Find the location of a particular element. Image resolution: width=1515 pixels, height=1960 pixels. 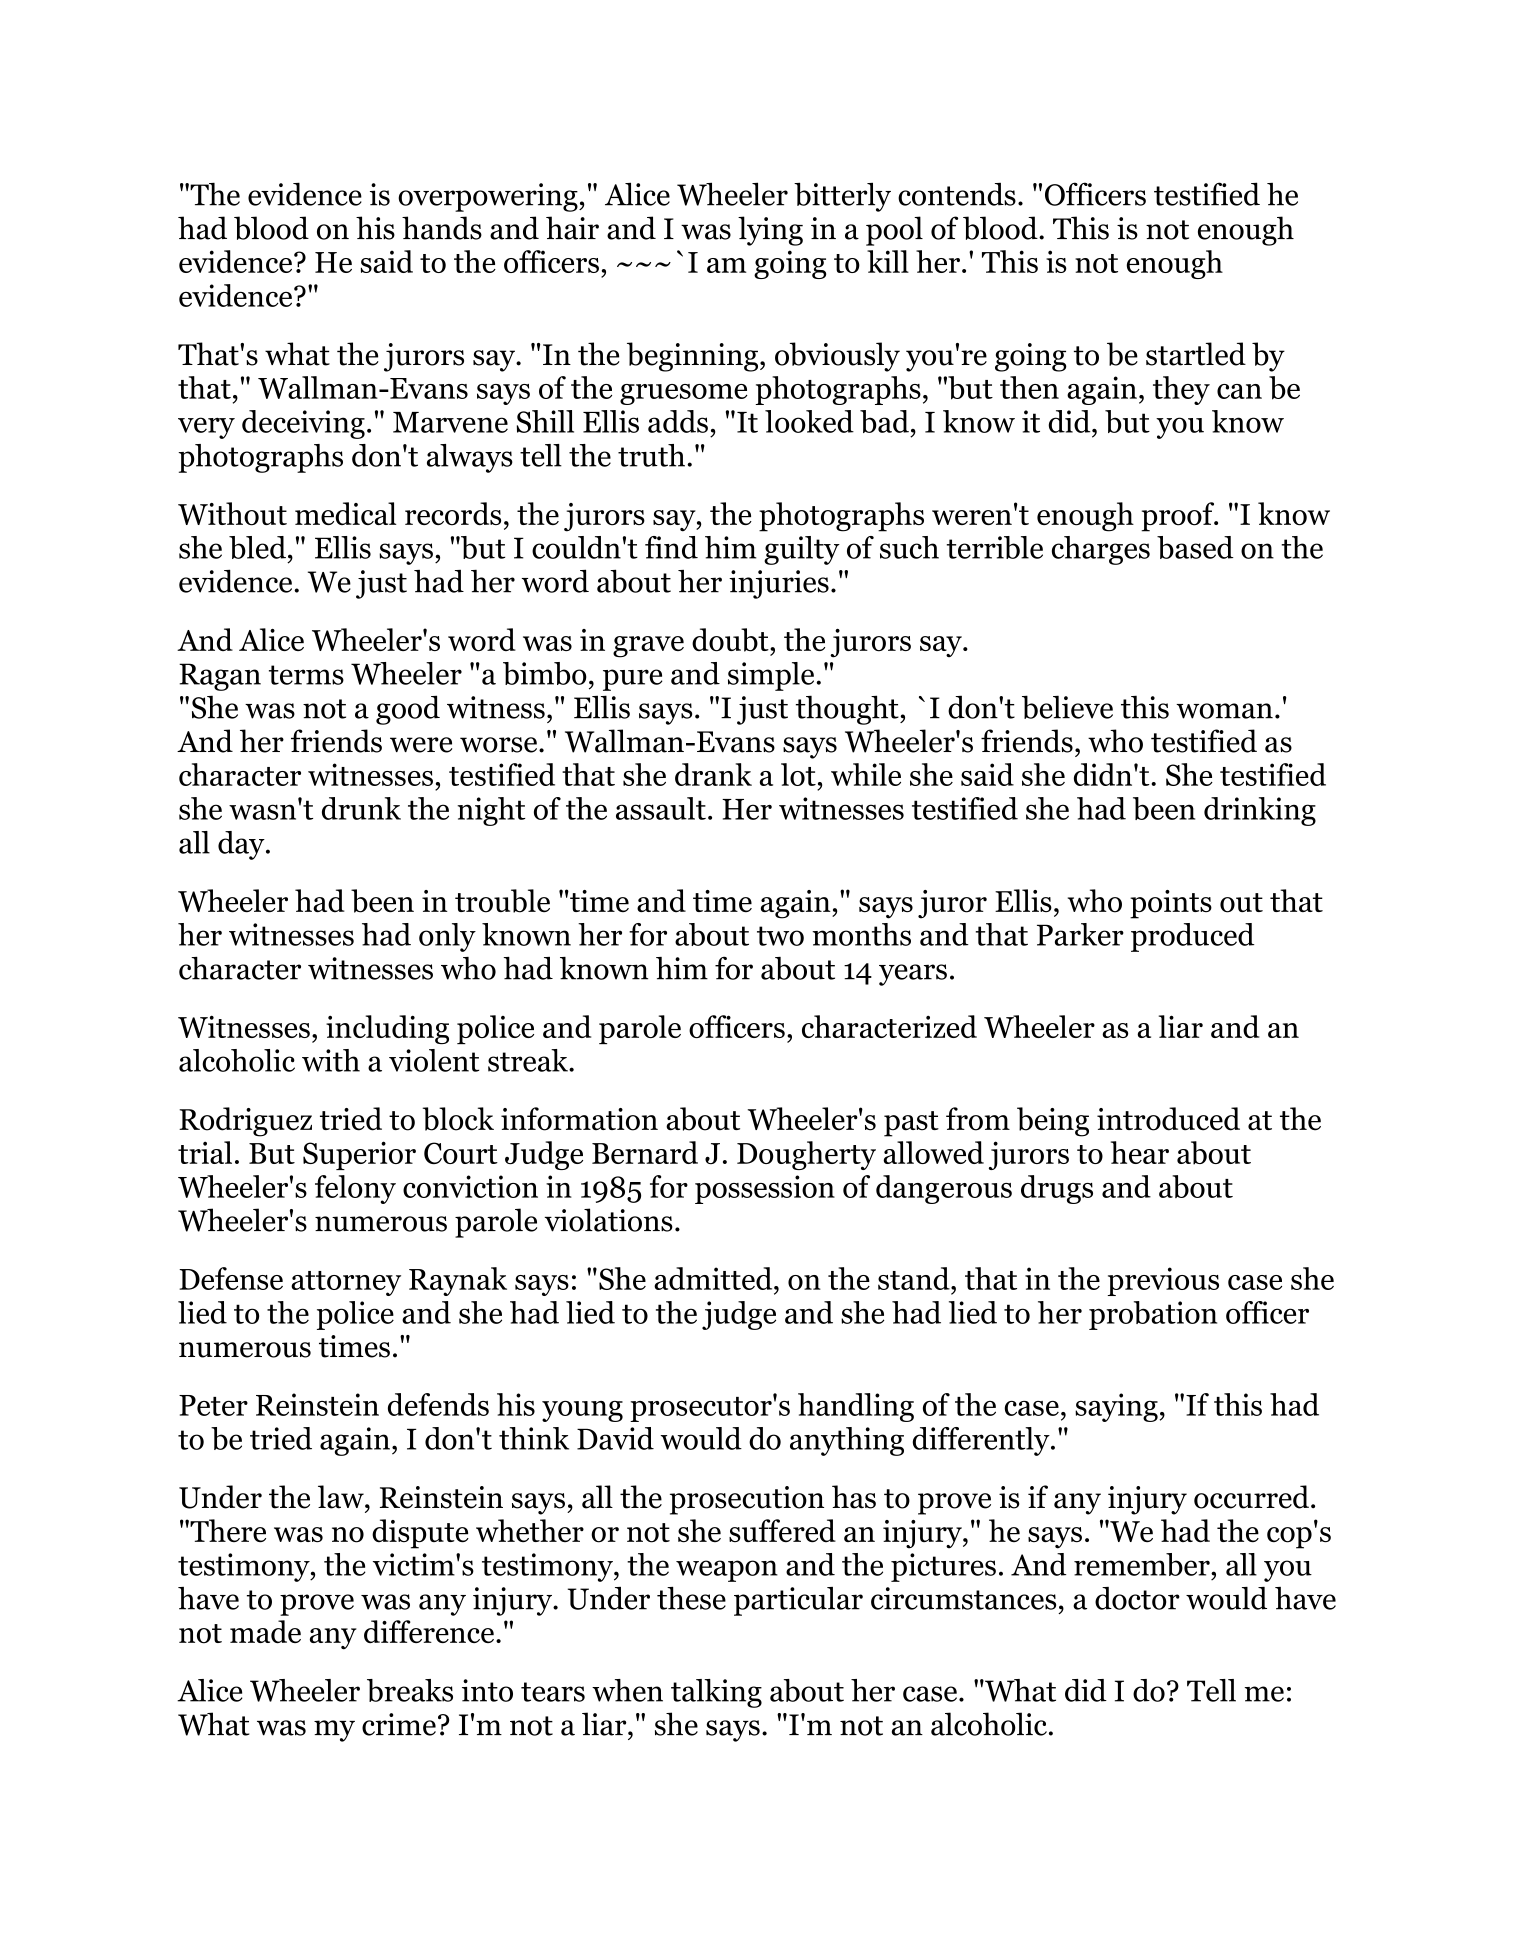

felony is located at coordinates (355, 1189).
